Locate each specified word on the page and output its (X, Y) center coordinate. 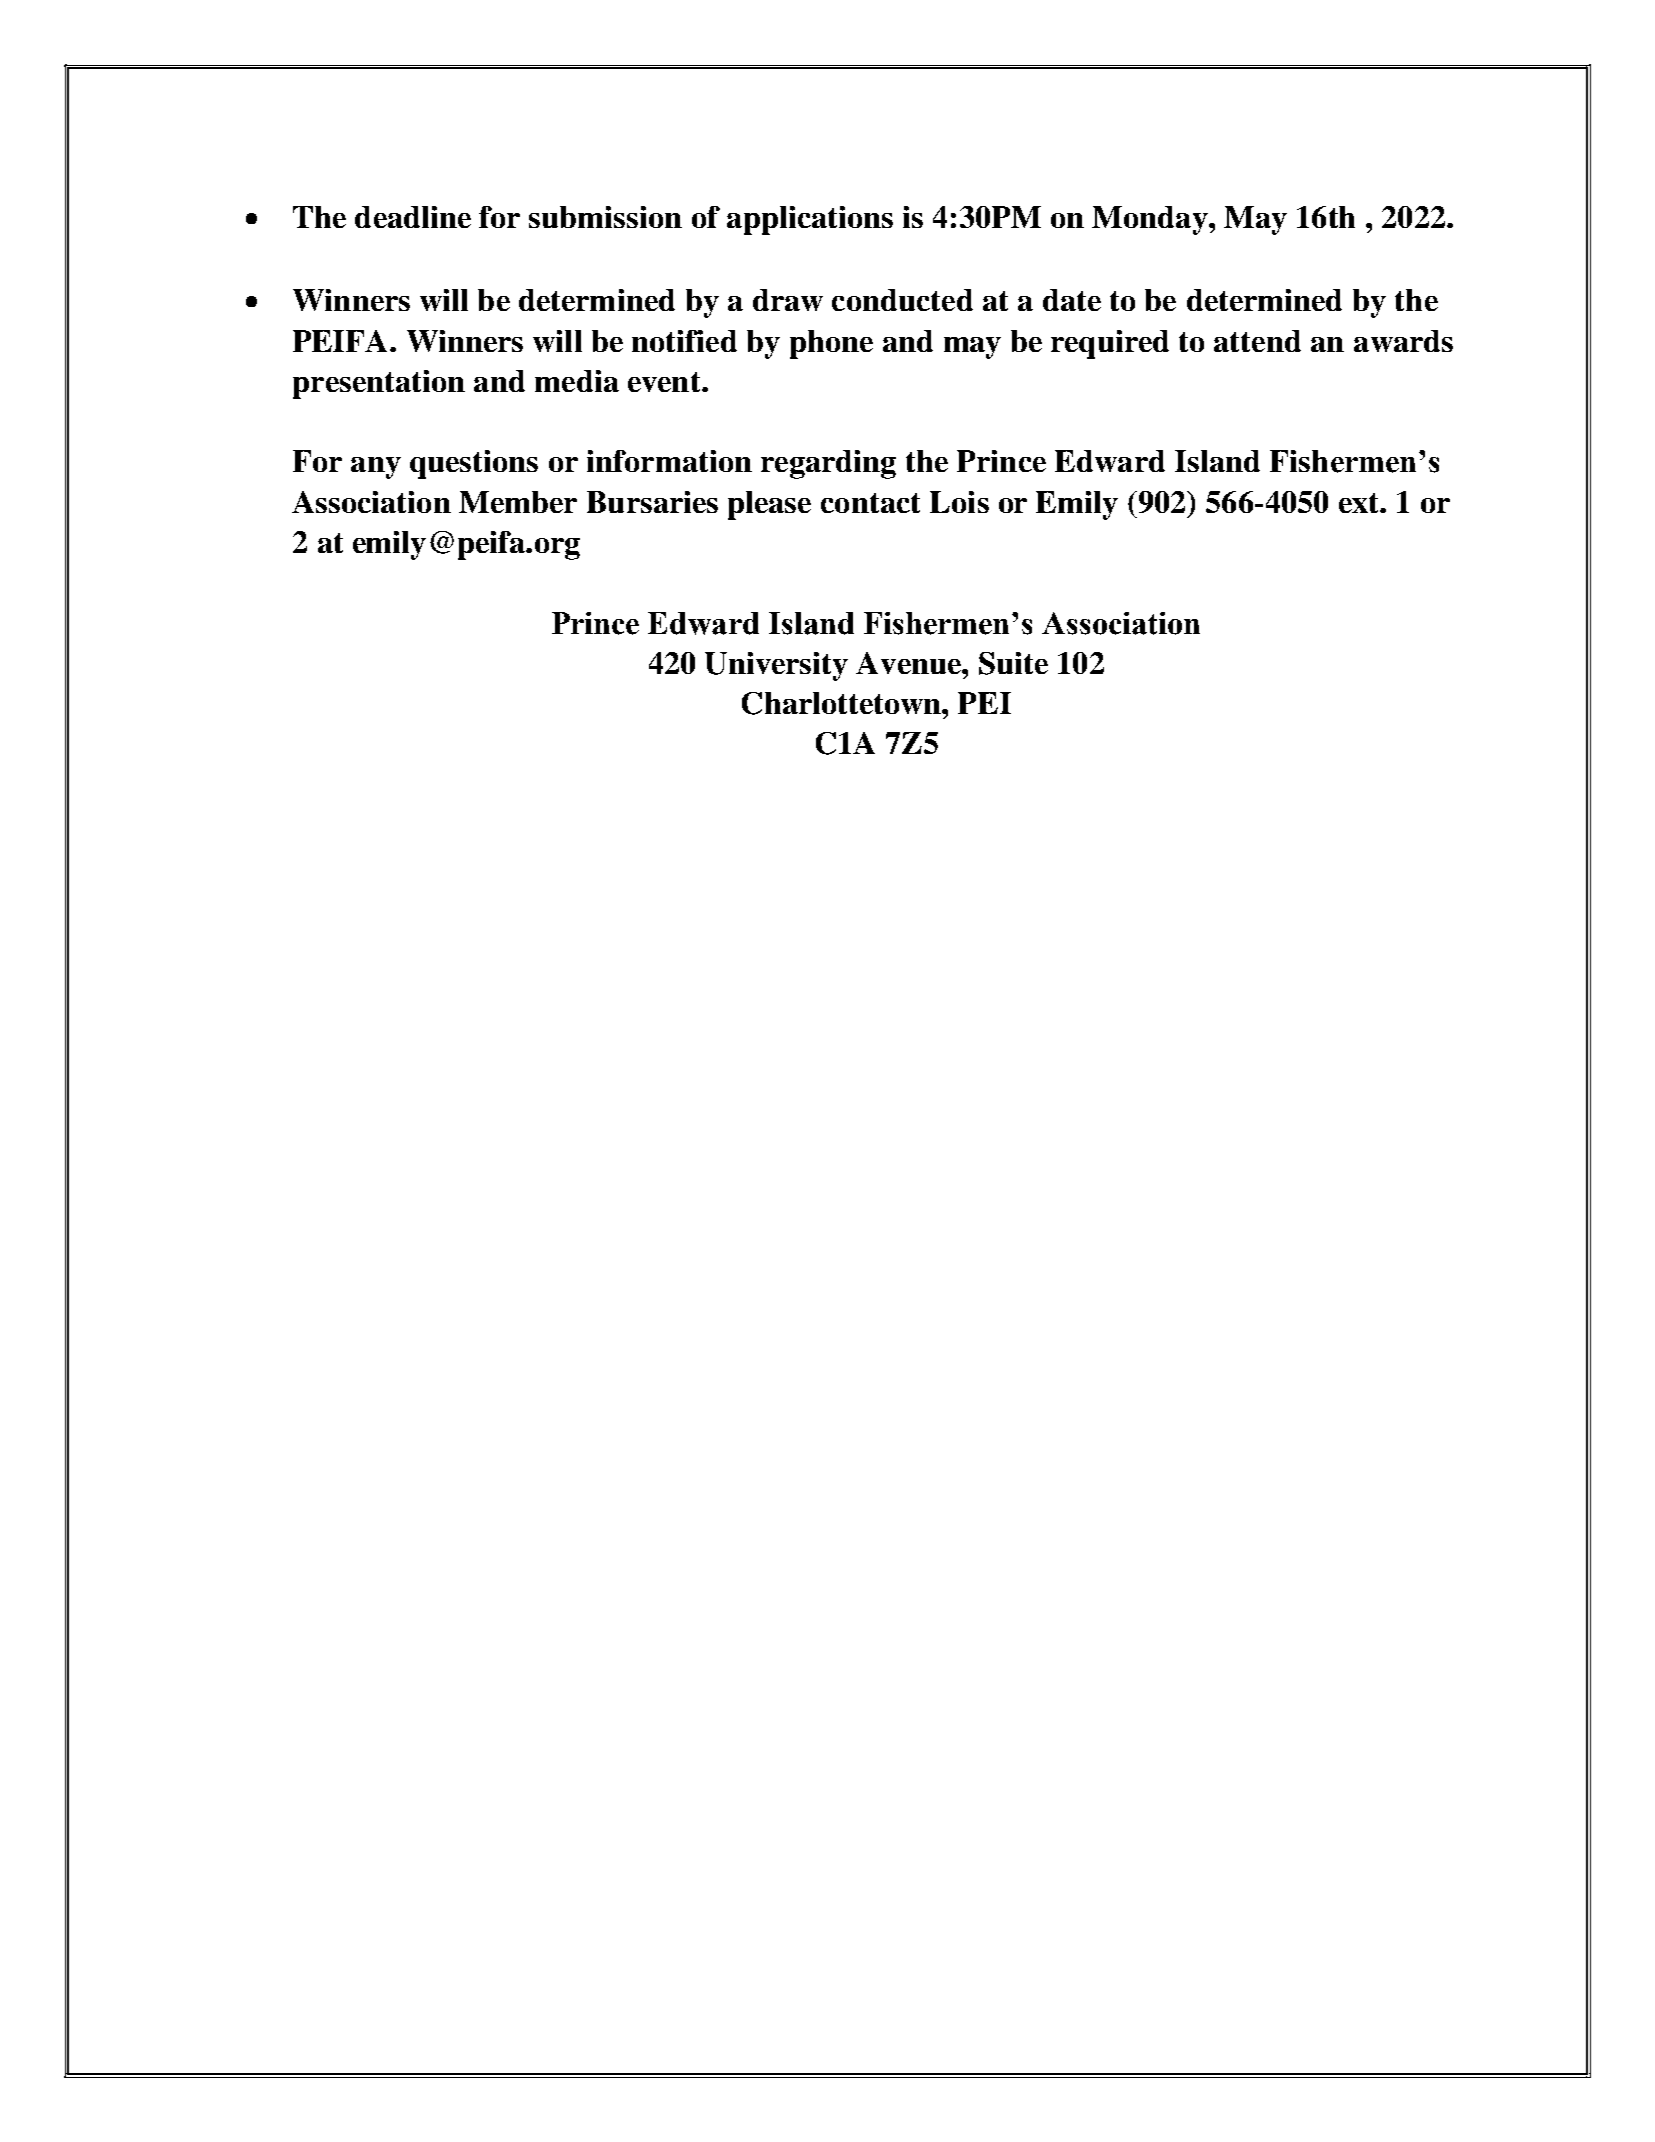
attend (1257, 341)
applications (810, 220)
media (577, 381)
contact (870, 503)
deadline (413, 217)
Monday (1151, 220)
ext (1360, 503)
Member (518, 502)
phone (831, 344)
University (776, 666)
